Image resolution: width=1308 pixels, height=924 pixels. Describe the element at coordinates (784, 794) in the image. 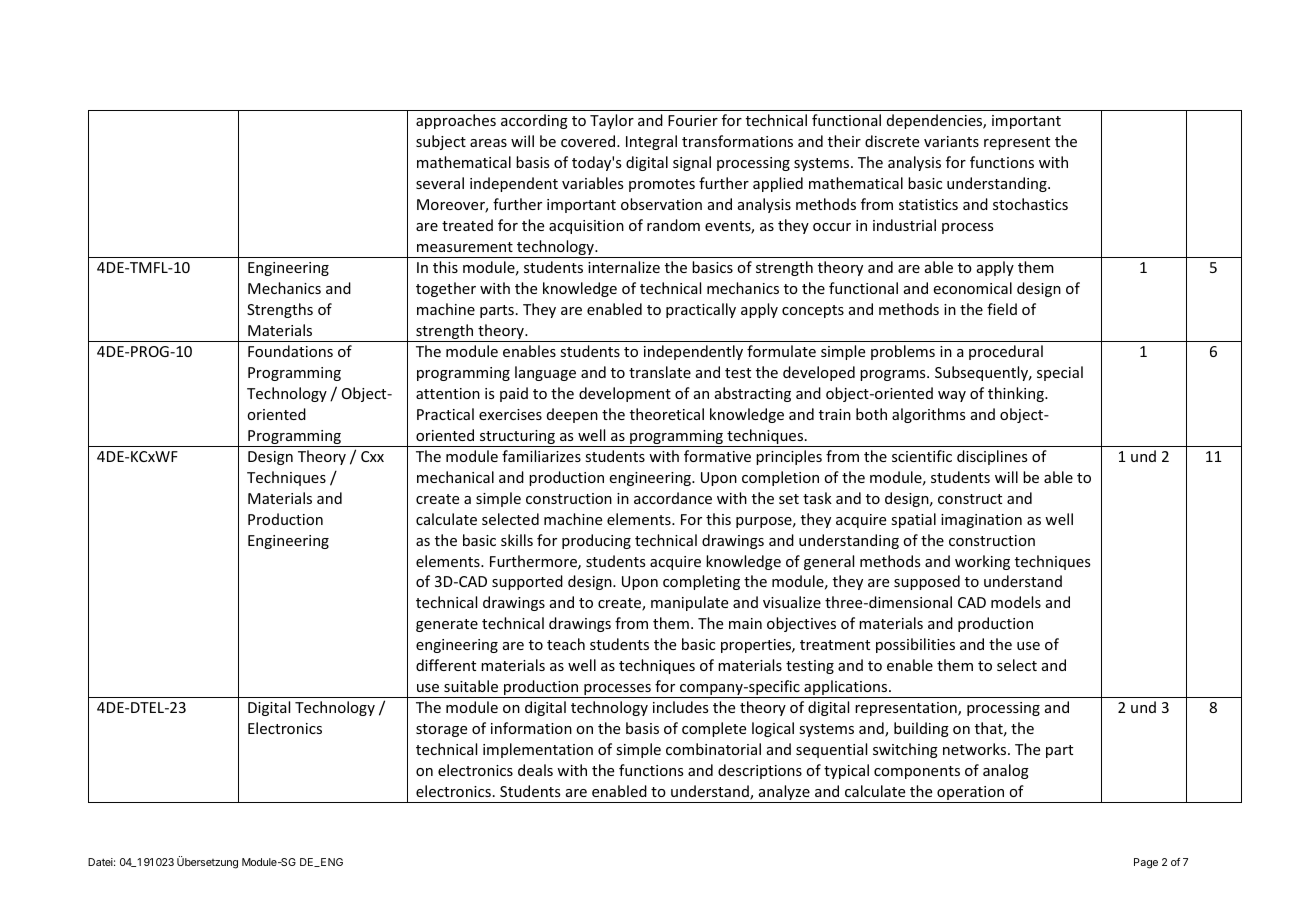

I see `analyze` at that location.
